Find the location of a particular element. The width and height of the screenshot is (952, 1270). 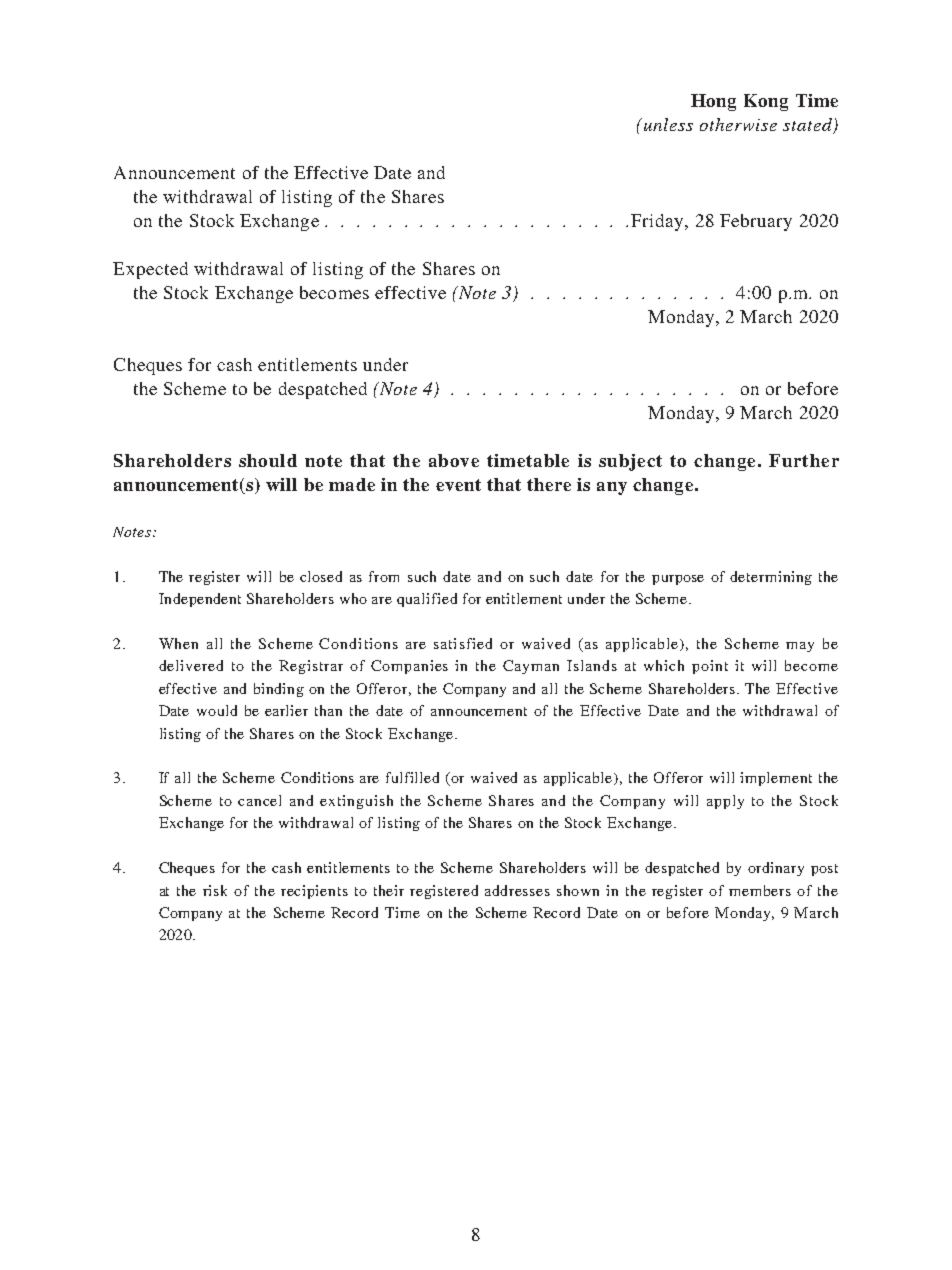

risk is located at coordinates (215, 890).
